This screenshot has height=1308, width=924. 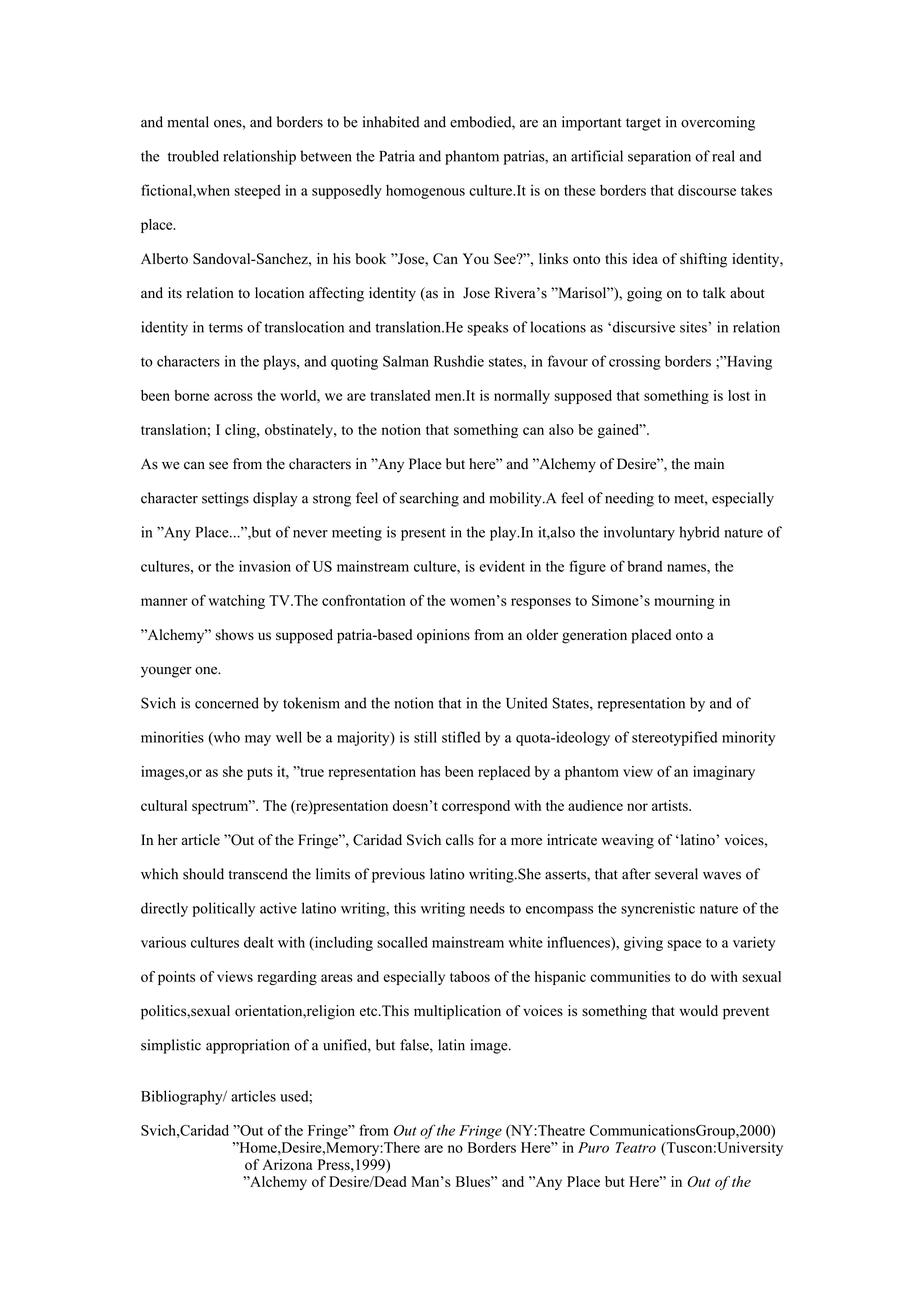 What do you see at coordinates (659, 157) in the screenshot?
I see `separation` at bounding box center [659, 157].
